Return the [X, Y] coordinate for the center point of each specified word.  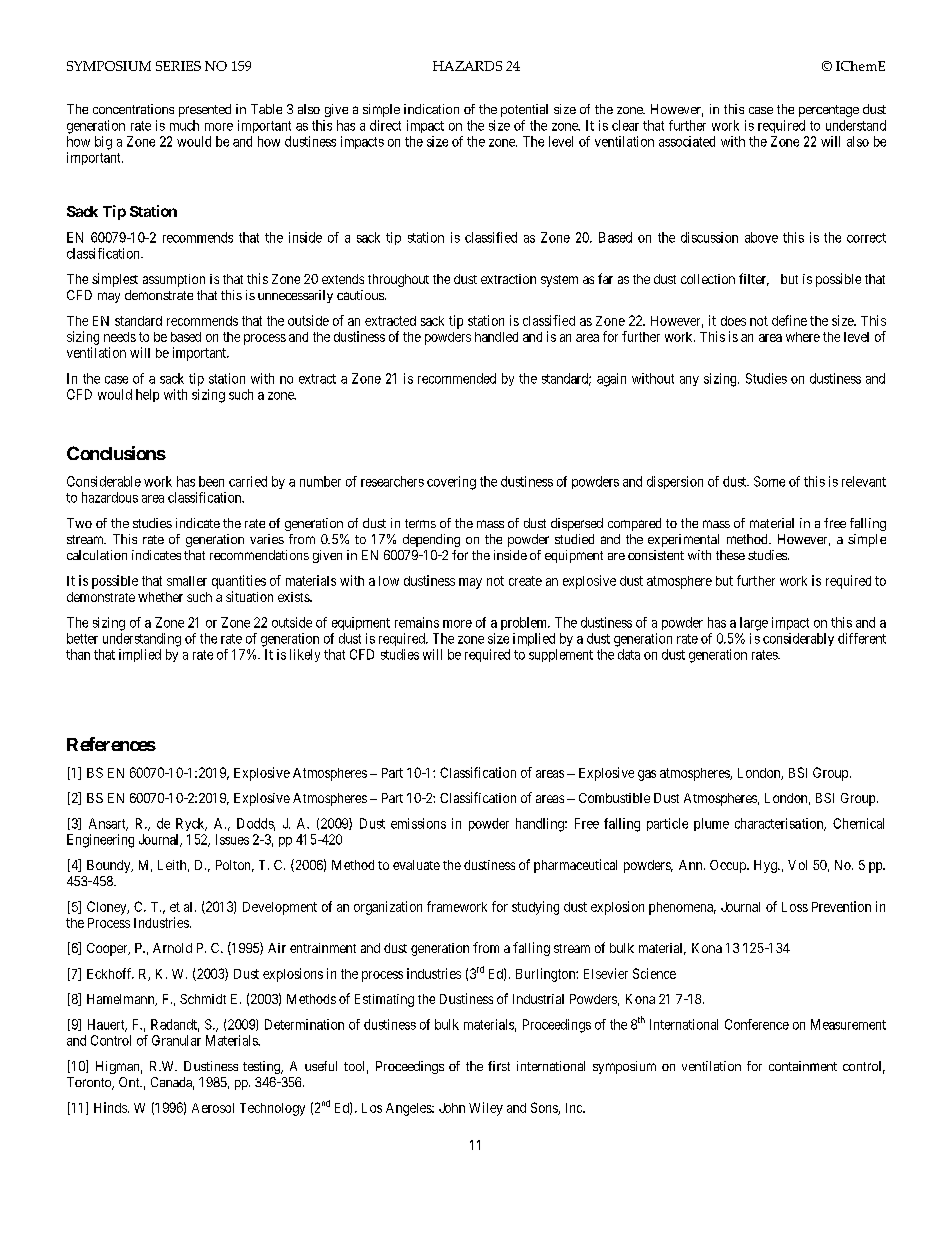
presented [205, 110]
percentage [829, 111]
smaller [187, 581]
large [754, 624]
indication [431, 109]
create [525, 581]
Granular [176, 1040]
